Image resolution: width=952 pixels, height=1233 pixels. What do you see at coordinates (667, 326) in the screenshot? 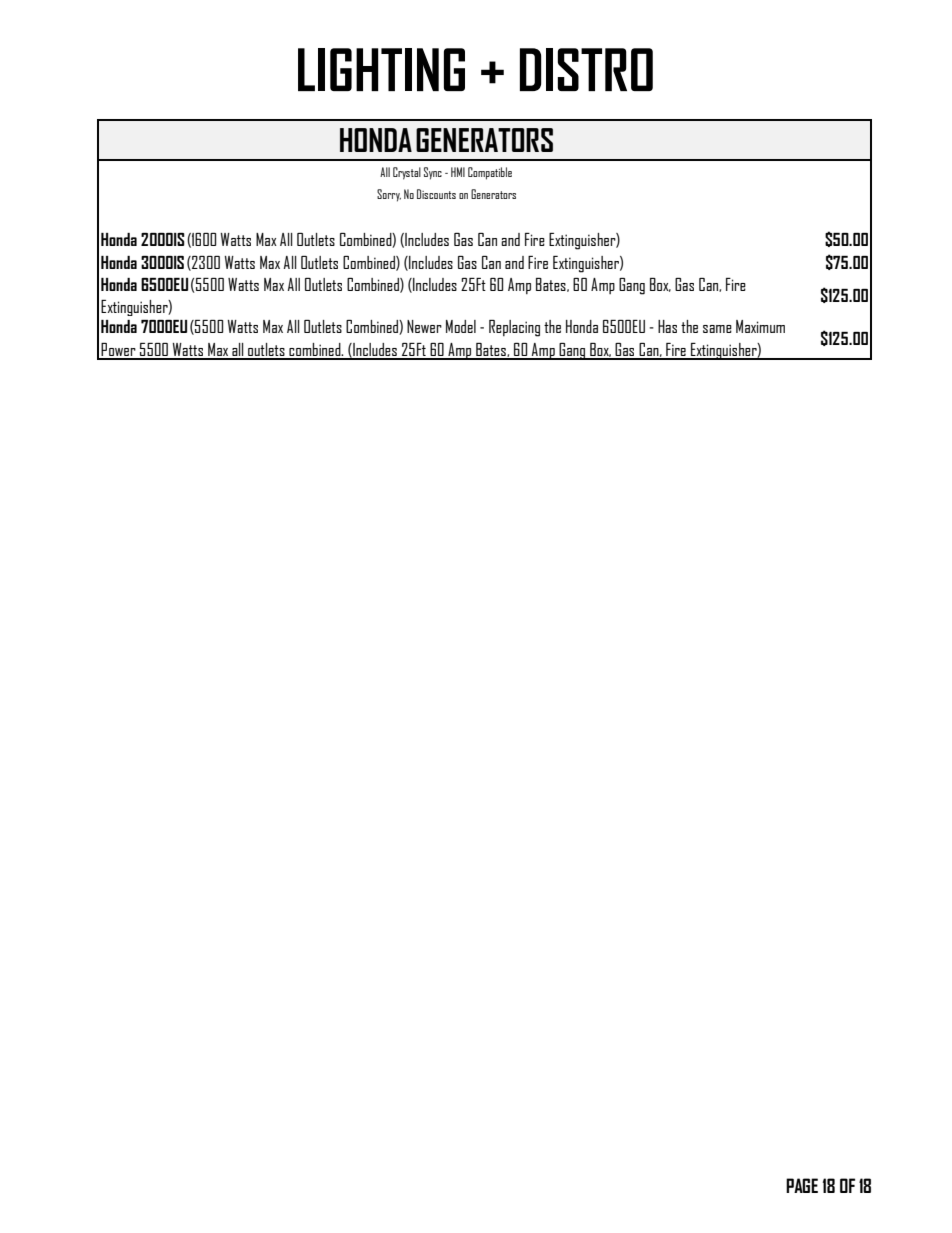
I see `Has` at bounding box center [667, 326].
